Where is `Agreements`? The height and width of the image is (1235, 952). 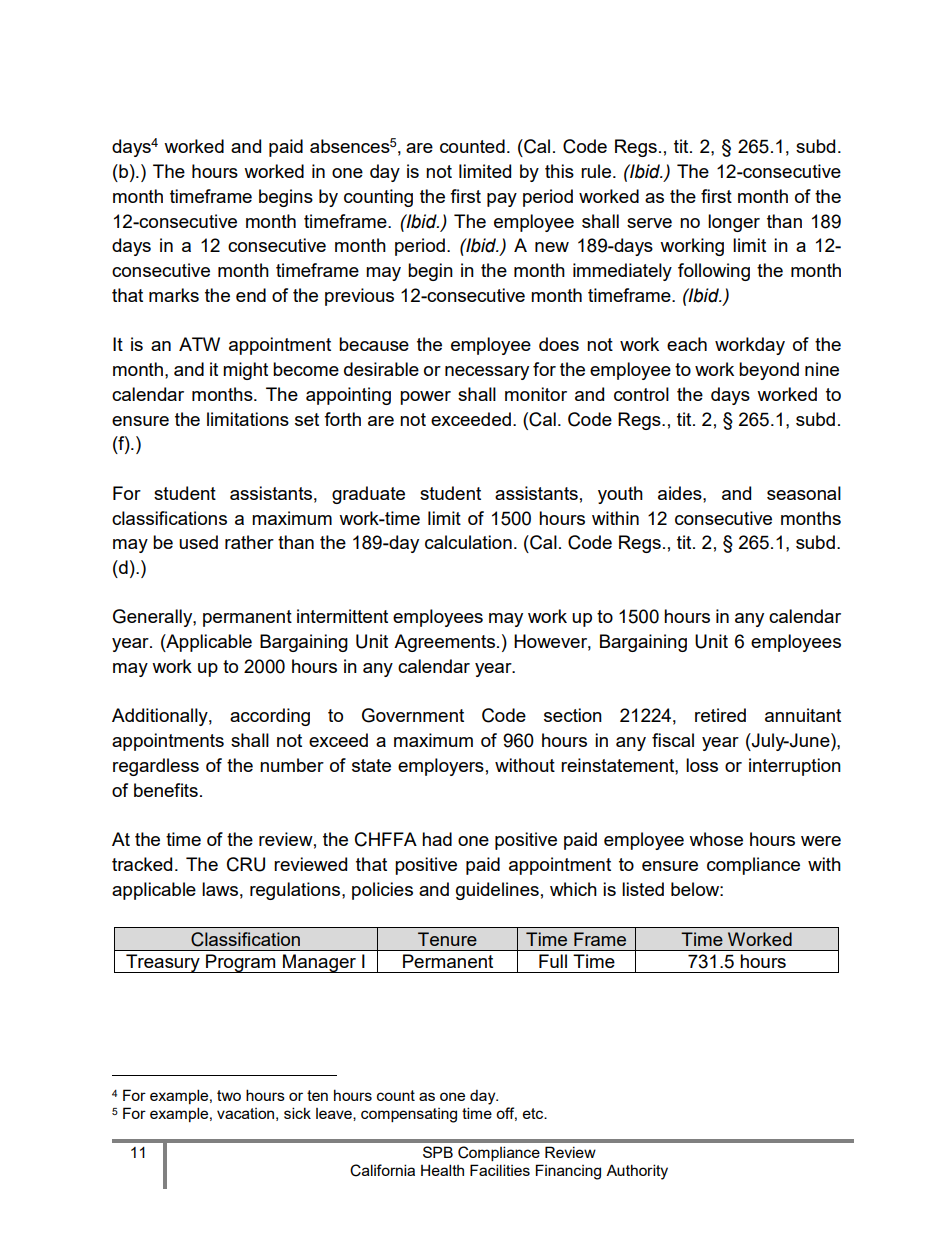
Agreements is located at coordinates (444, 643).
